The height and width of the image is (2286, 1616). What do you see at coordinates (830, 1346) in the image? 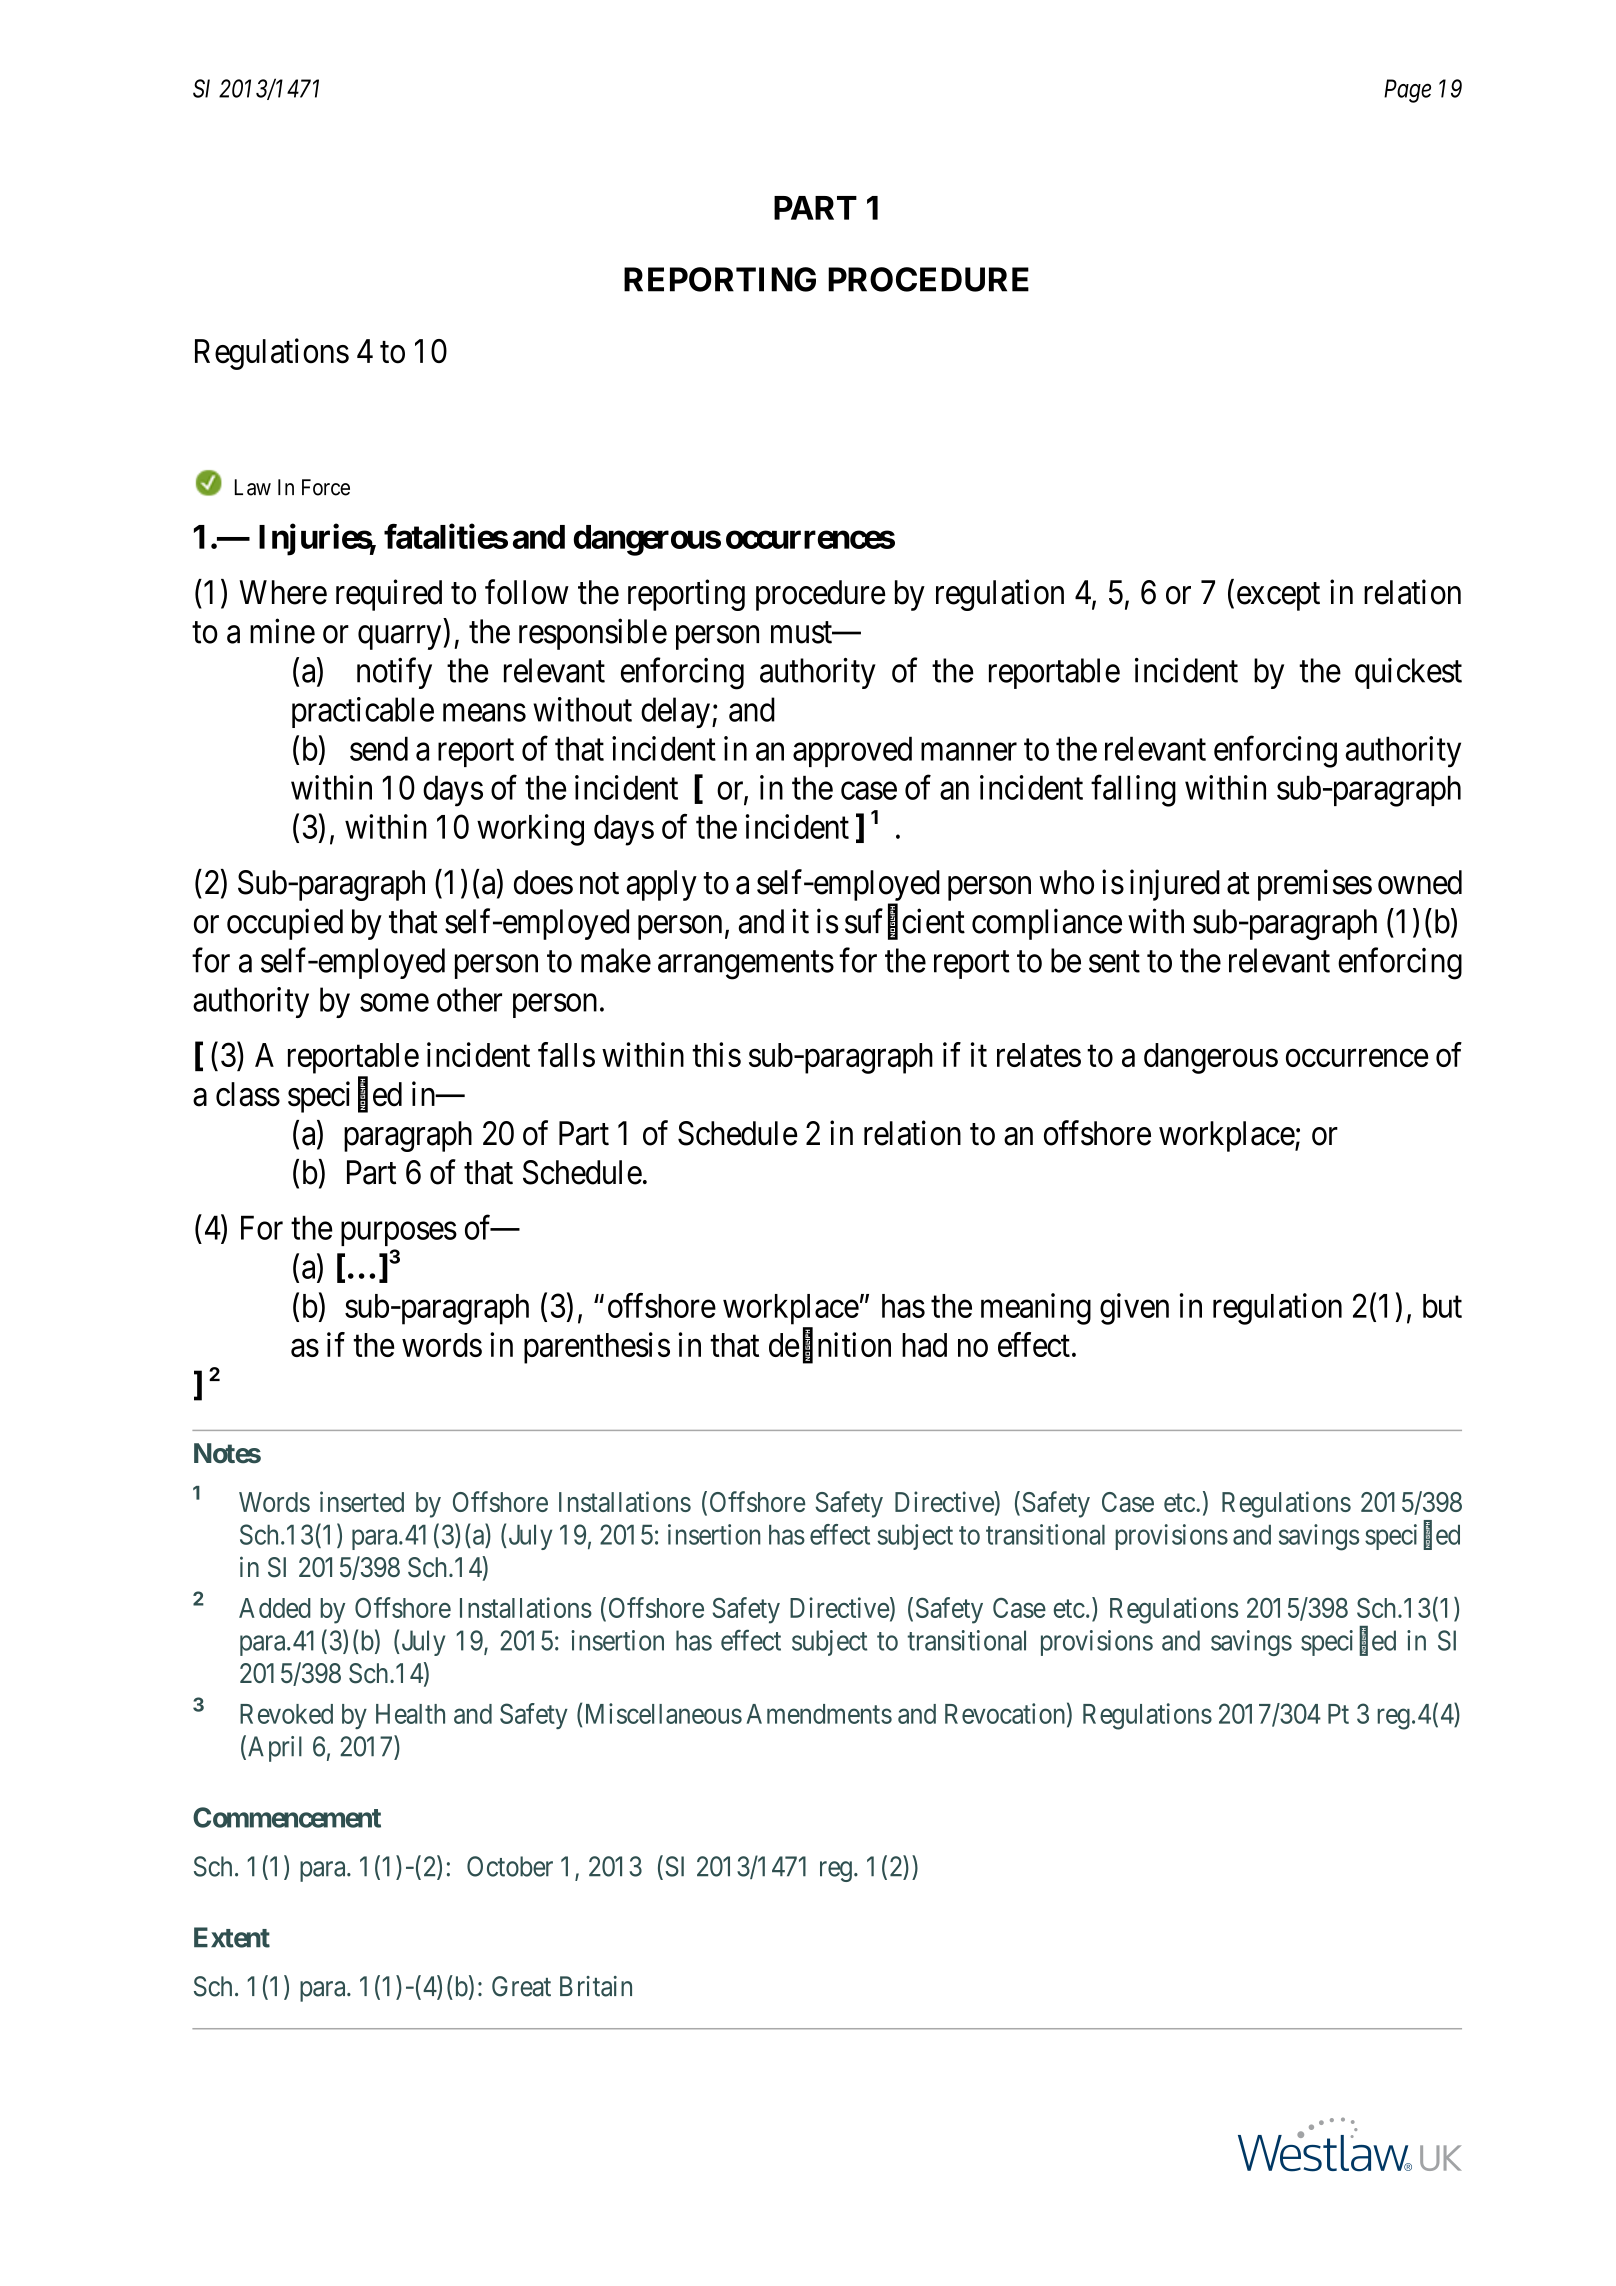
I see `definition` at bounding box center [830, 1346].
